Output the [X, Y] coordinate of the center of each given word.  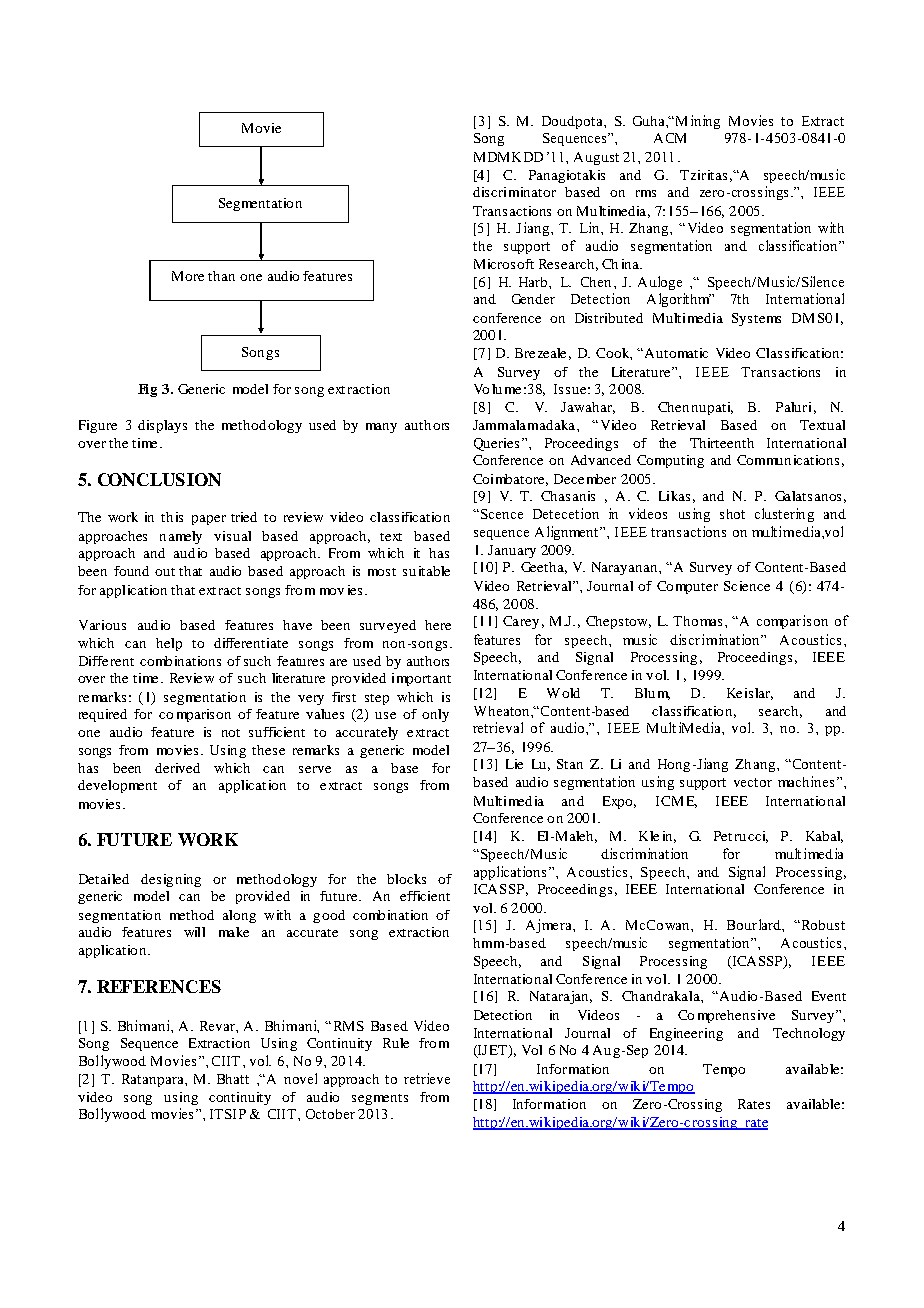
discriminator [514, 192]
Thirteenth [722, 443]
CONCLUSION [159, 479]
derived [177, 768]
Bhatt [233, 1079]
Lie [514, 764]
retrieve [427, 1078]
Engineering [686, 1034]
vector [753, 782]
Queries [496, 444]
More [188, 276]
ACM [670, 138]
